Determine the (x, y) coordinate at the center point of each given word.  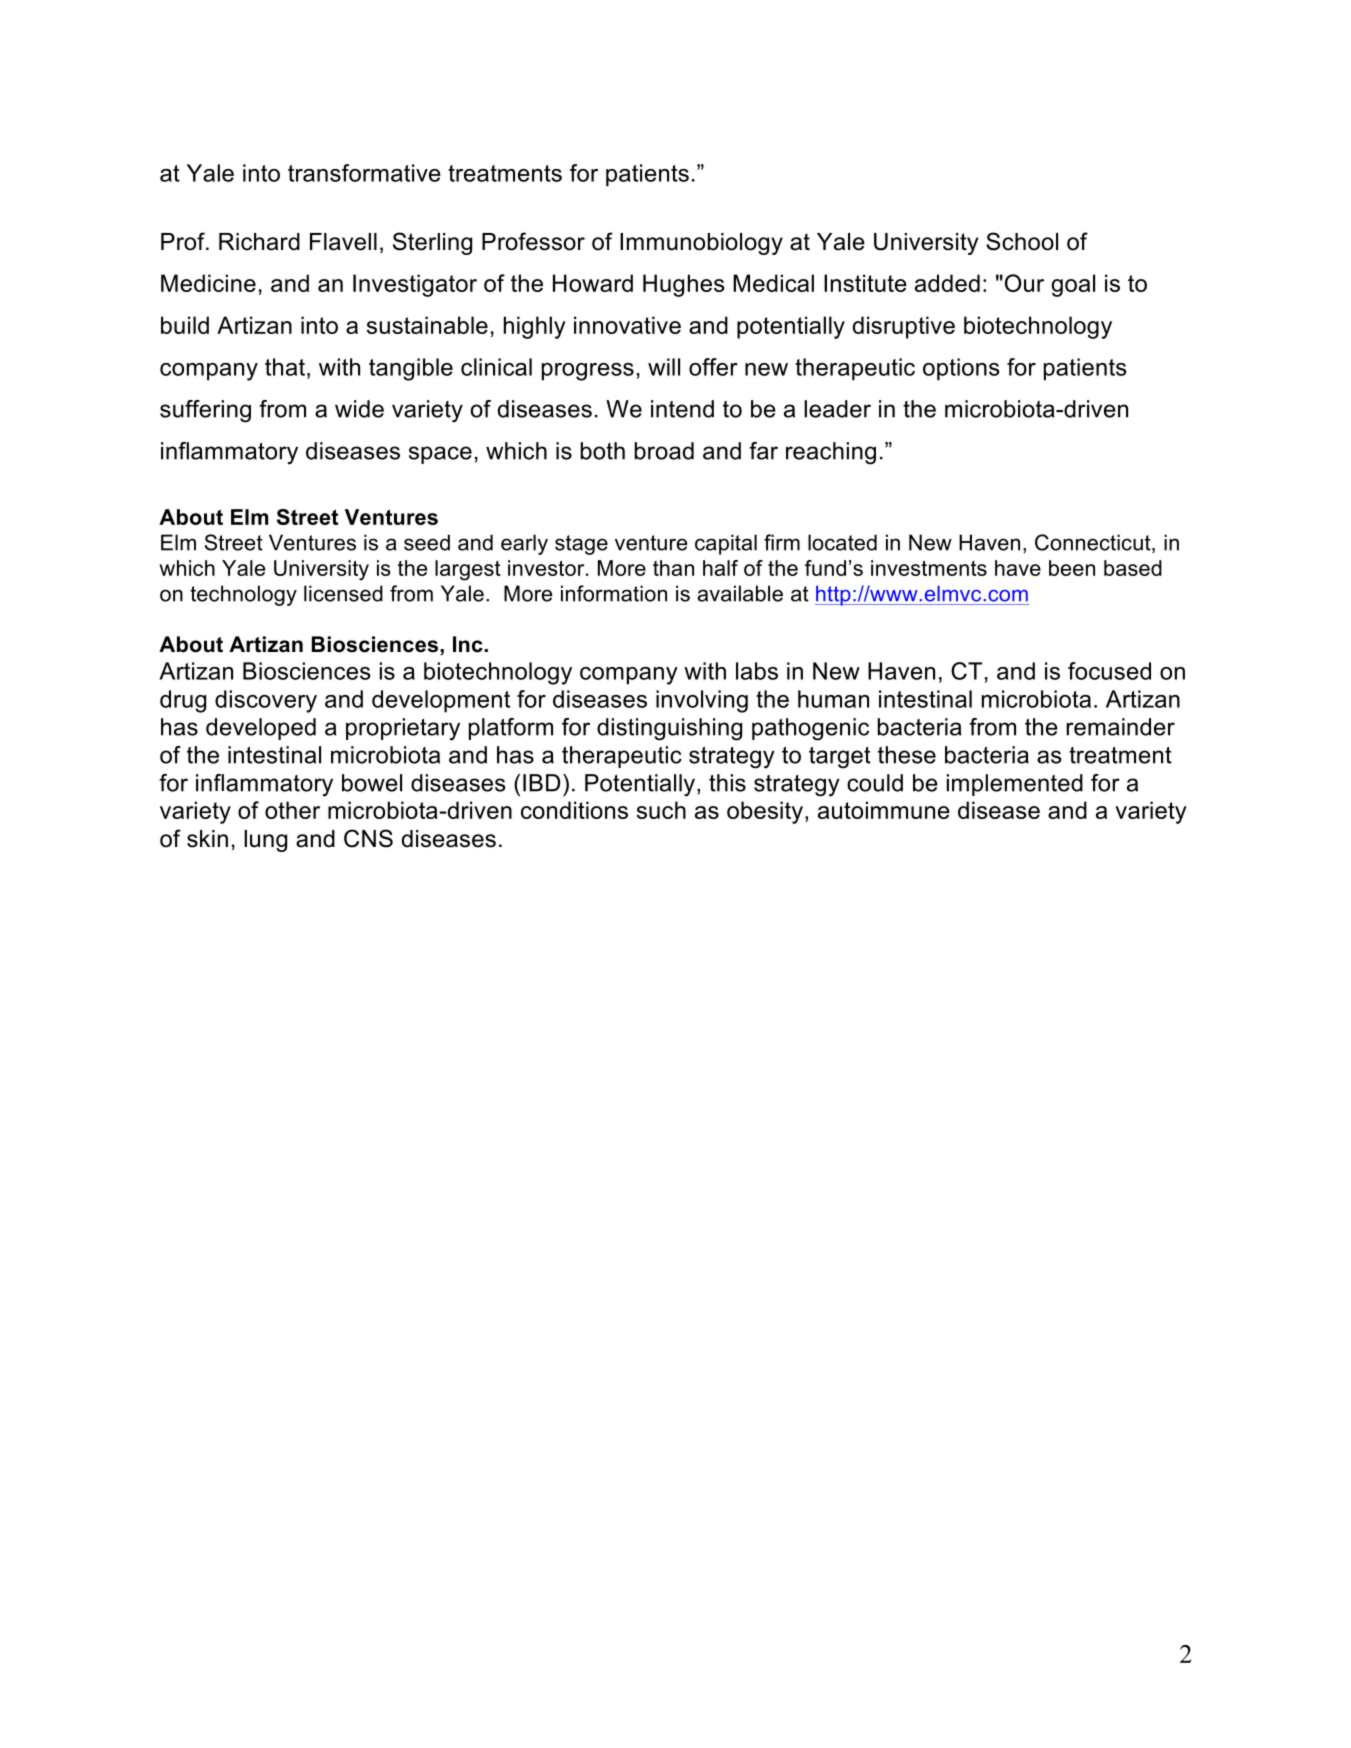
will (664, 367)
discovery (266, 701)
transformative (364, 173)
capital (726, 544)
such (661, 810)
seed (427, 542)
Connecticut (1094, 543)
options (961, 369)
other (292, 810)
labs (757, 671)
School (1022, 241)
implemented (1015, 785)
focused (1109, 671)
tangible (411, 369)
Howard (593, 283)
